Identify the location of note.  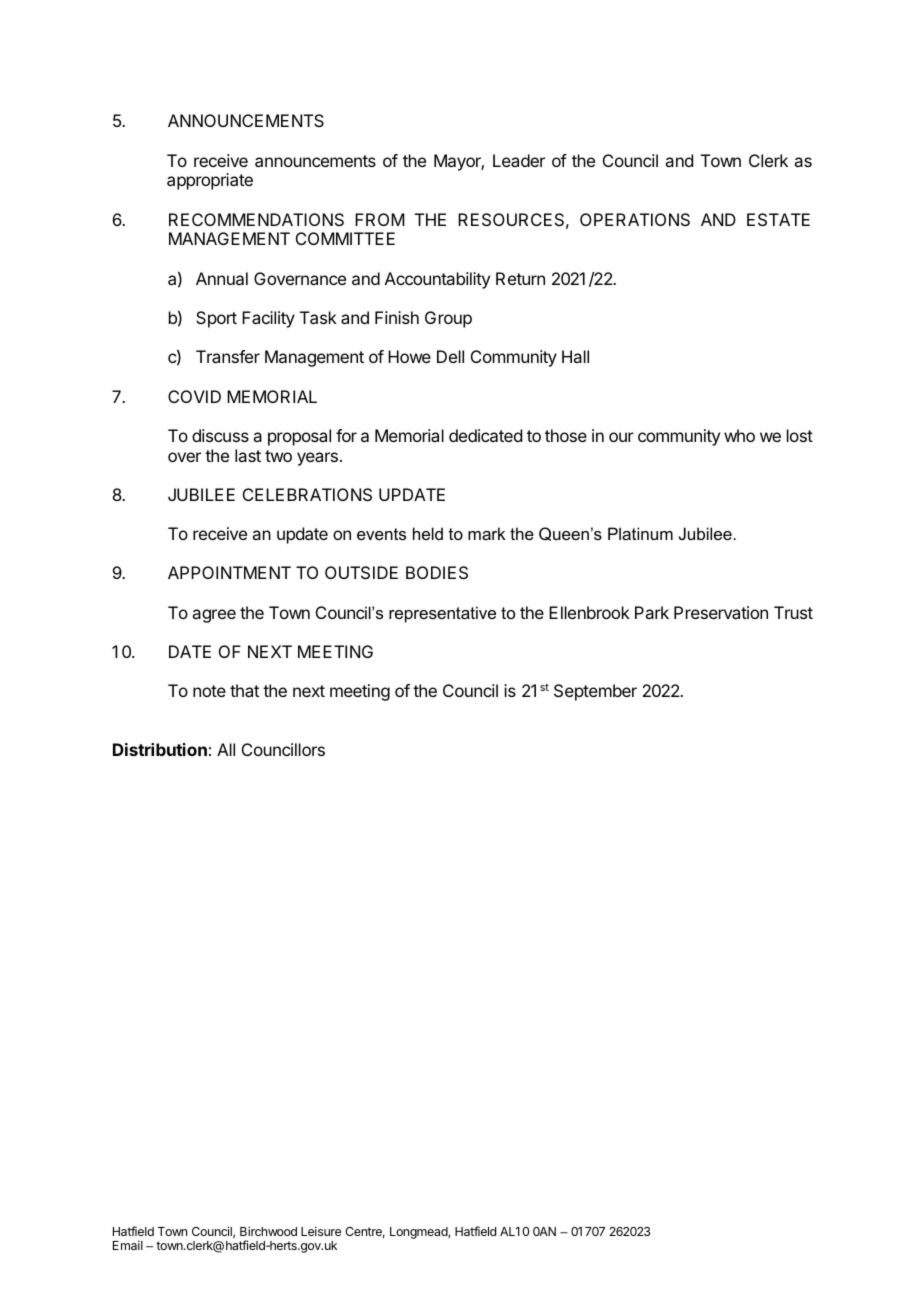
(209, 691).
